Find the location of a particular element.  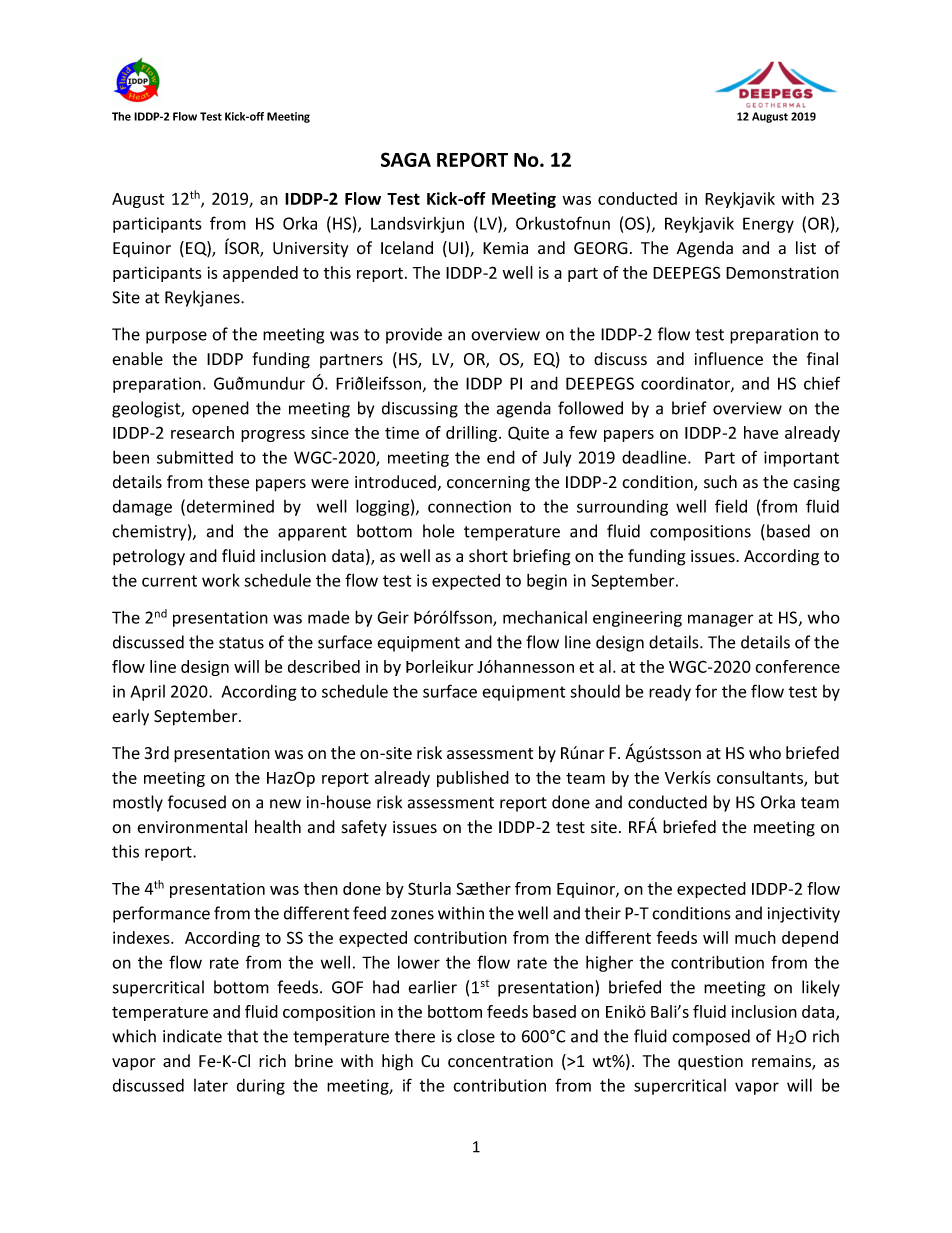

SAGA is located at coordinates (406, 159).
